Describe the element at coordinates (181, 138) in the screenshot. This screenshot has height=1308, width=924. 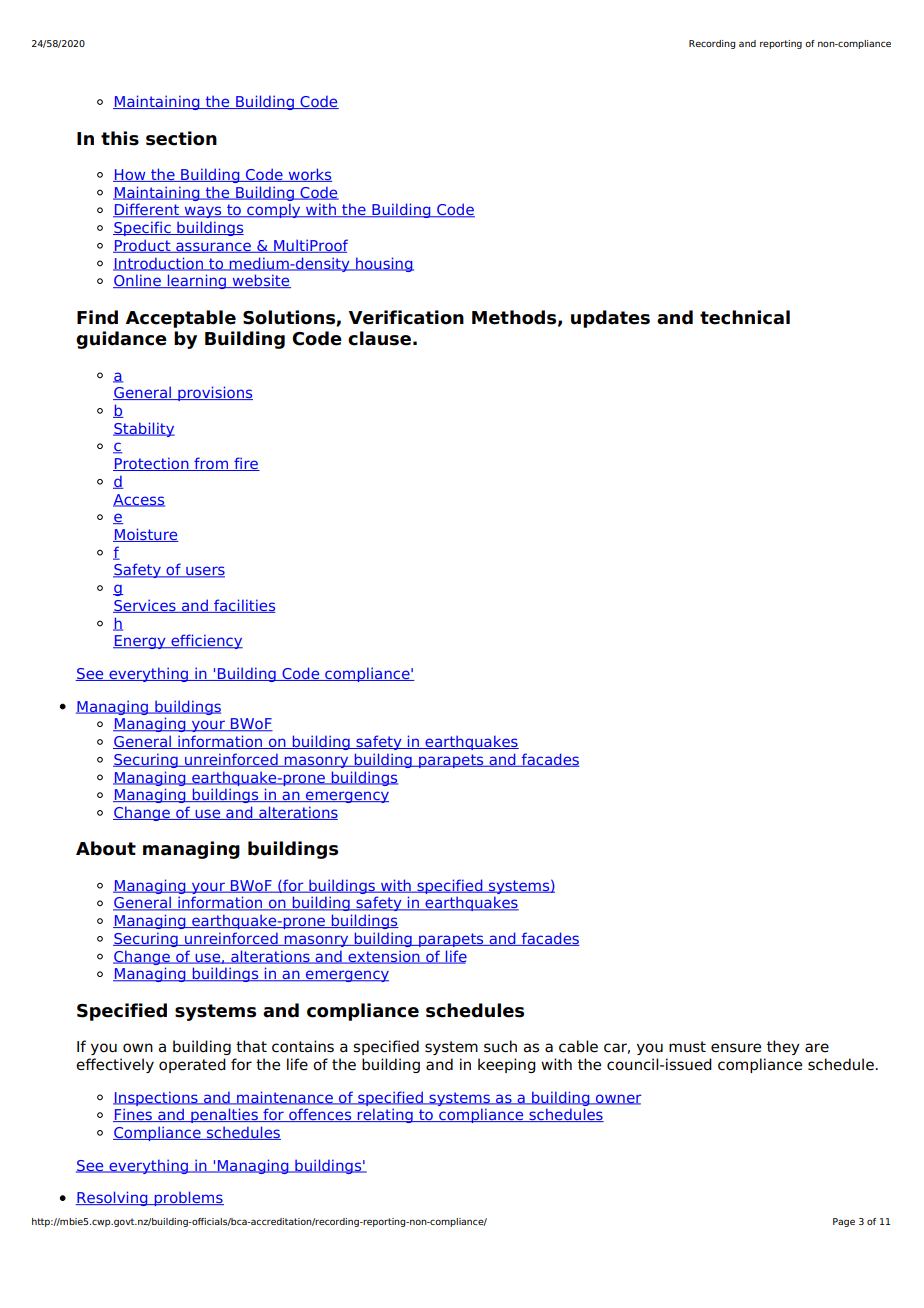
I see `section` at that location.
